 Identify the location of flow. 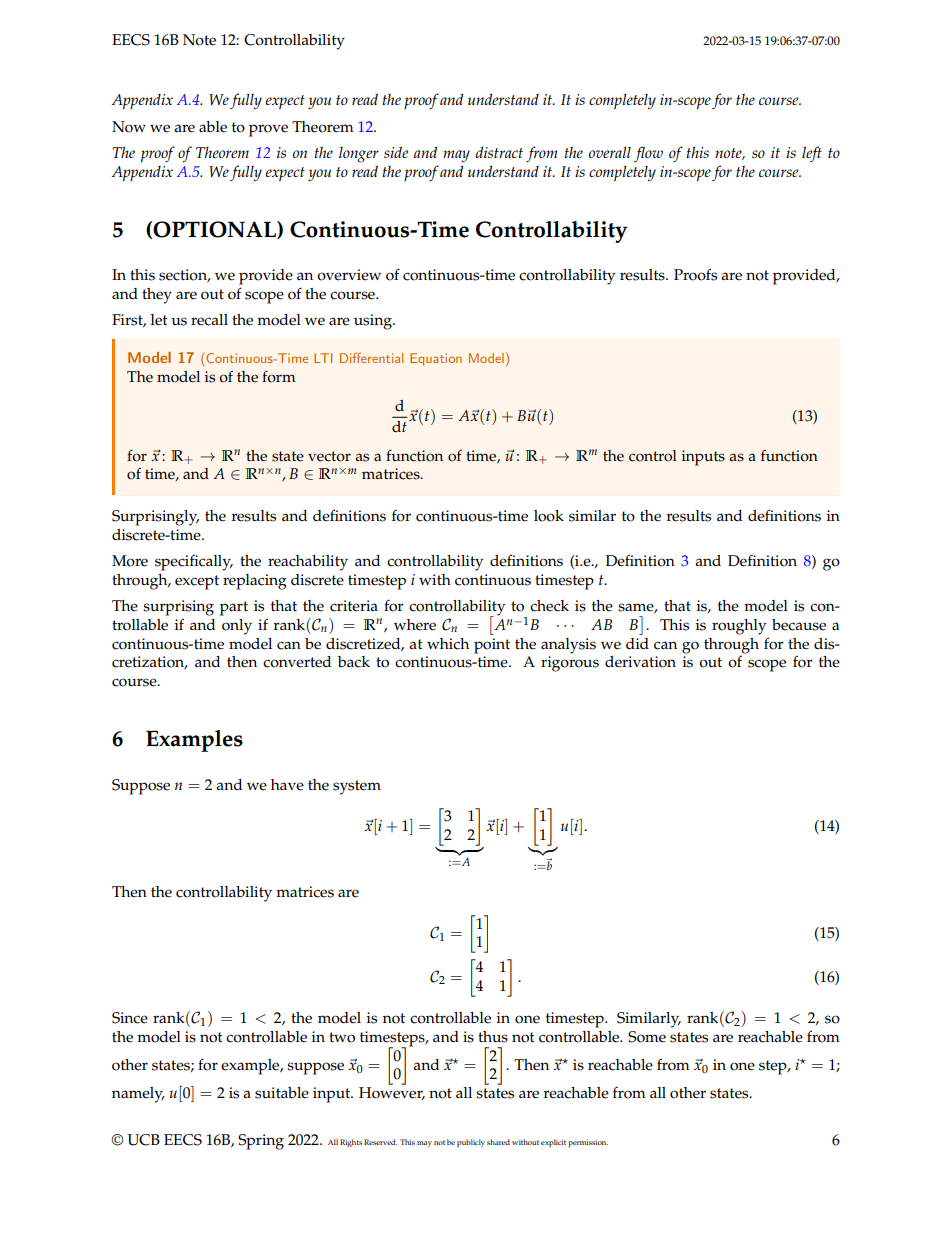
(648, 154).
